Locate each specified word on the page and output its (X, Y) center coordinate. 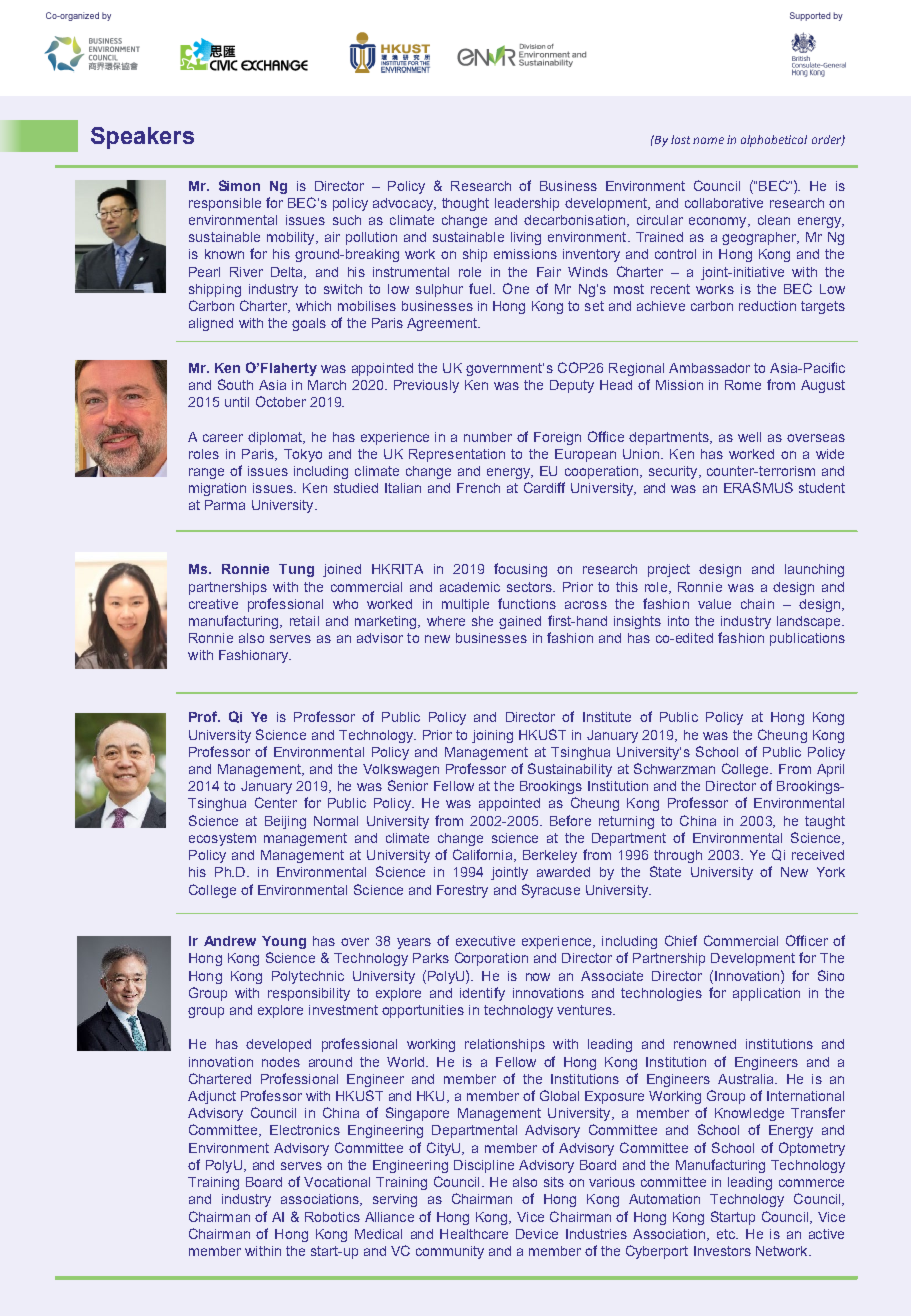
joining (492, 736)
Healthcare (474, 1234)
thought (465, 204)
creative (213, 604)
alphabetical (774, 141)
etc (727, 1234)
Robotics (332, 1217)
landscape (810, 622)
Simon (239, 185)
